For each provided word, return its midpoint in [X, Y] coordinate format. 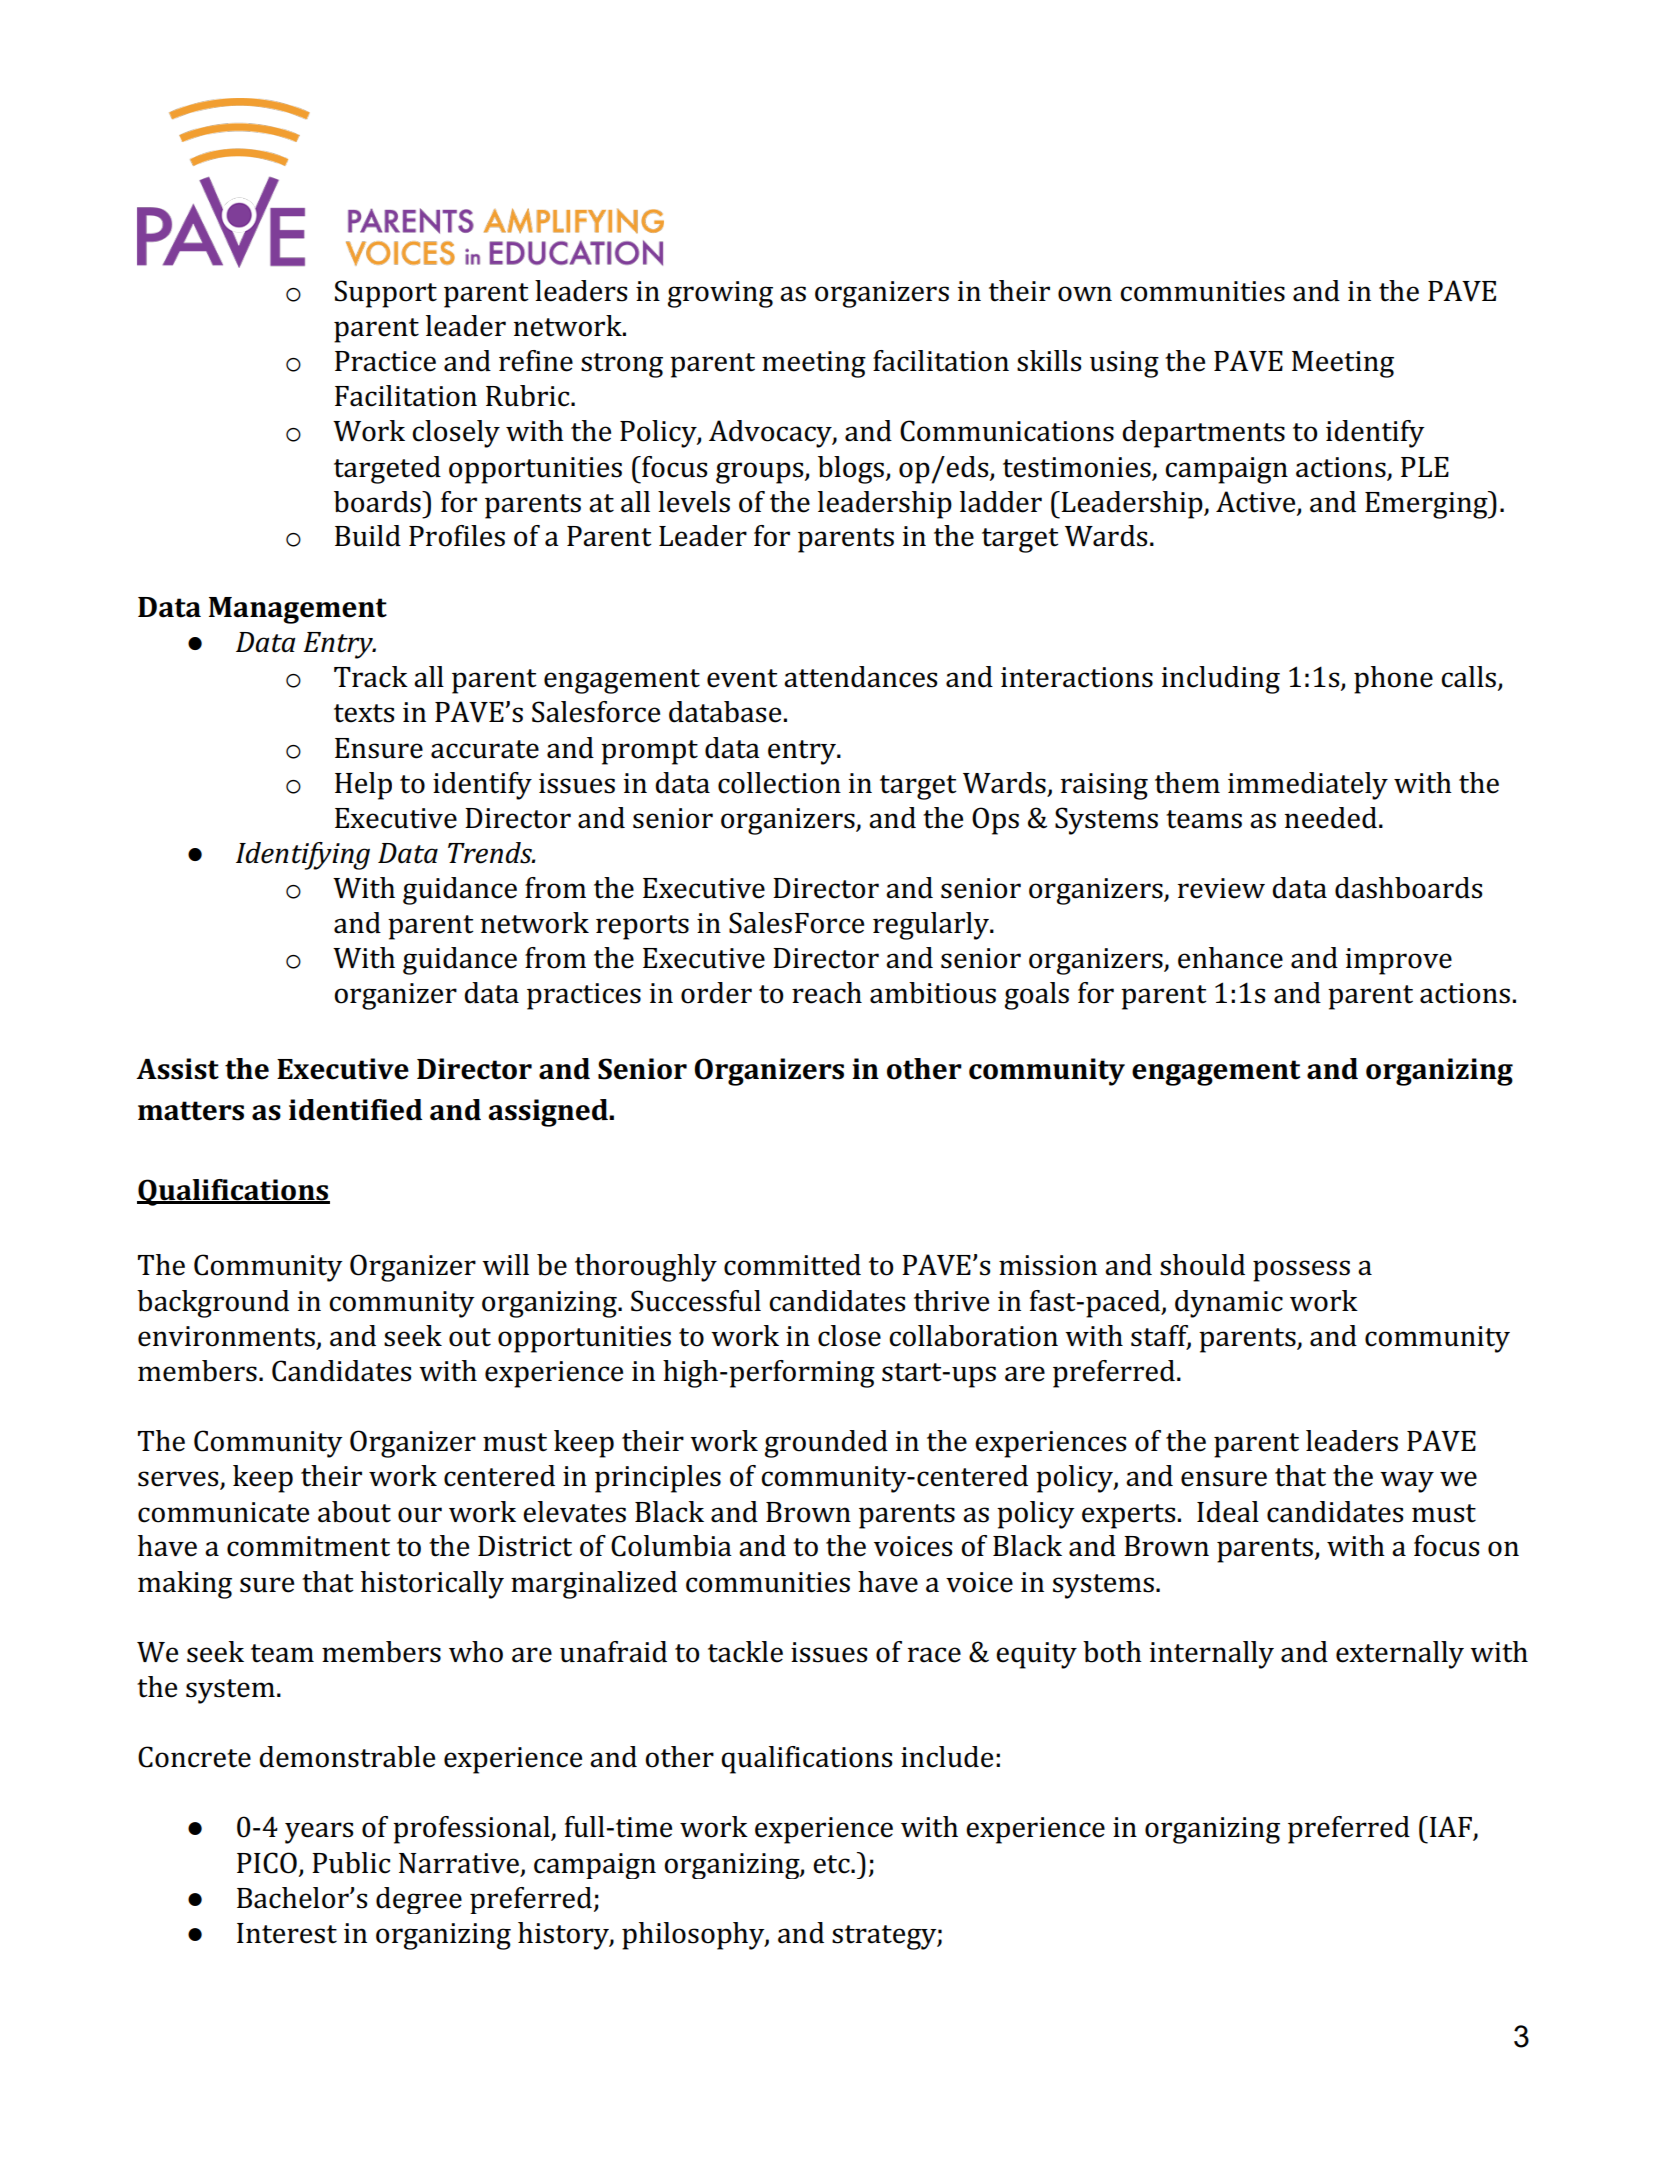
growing [720, 294]
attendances [860, 677]
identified [355, 1110]
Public [351, 1863]
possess [1301, 1271]
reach [827, 993]
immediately [1308, 786]
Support [386, 294]
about [354, 1512]
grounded [826, 1444]
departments [1203, 434]
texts [364, 713]
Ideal [1228, 1512]
